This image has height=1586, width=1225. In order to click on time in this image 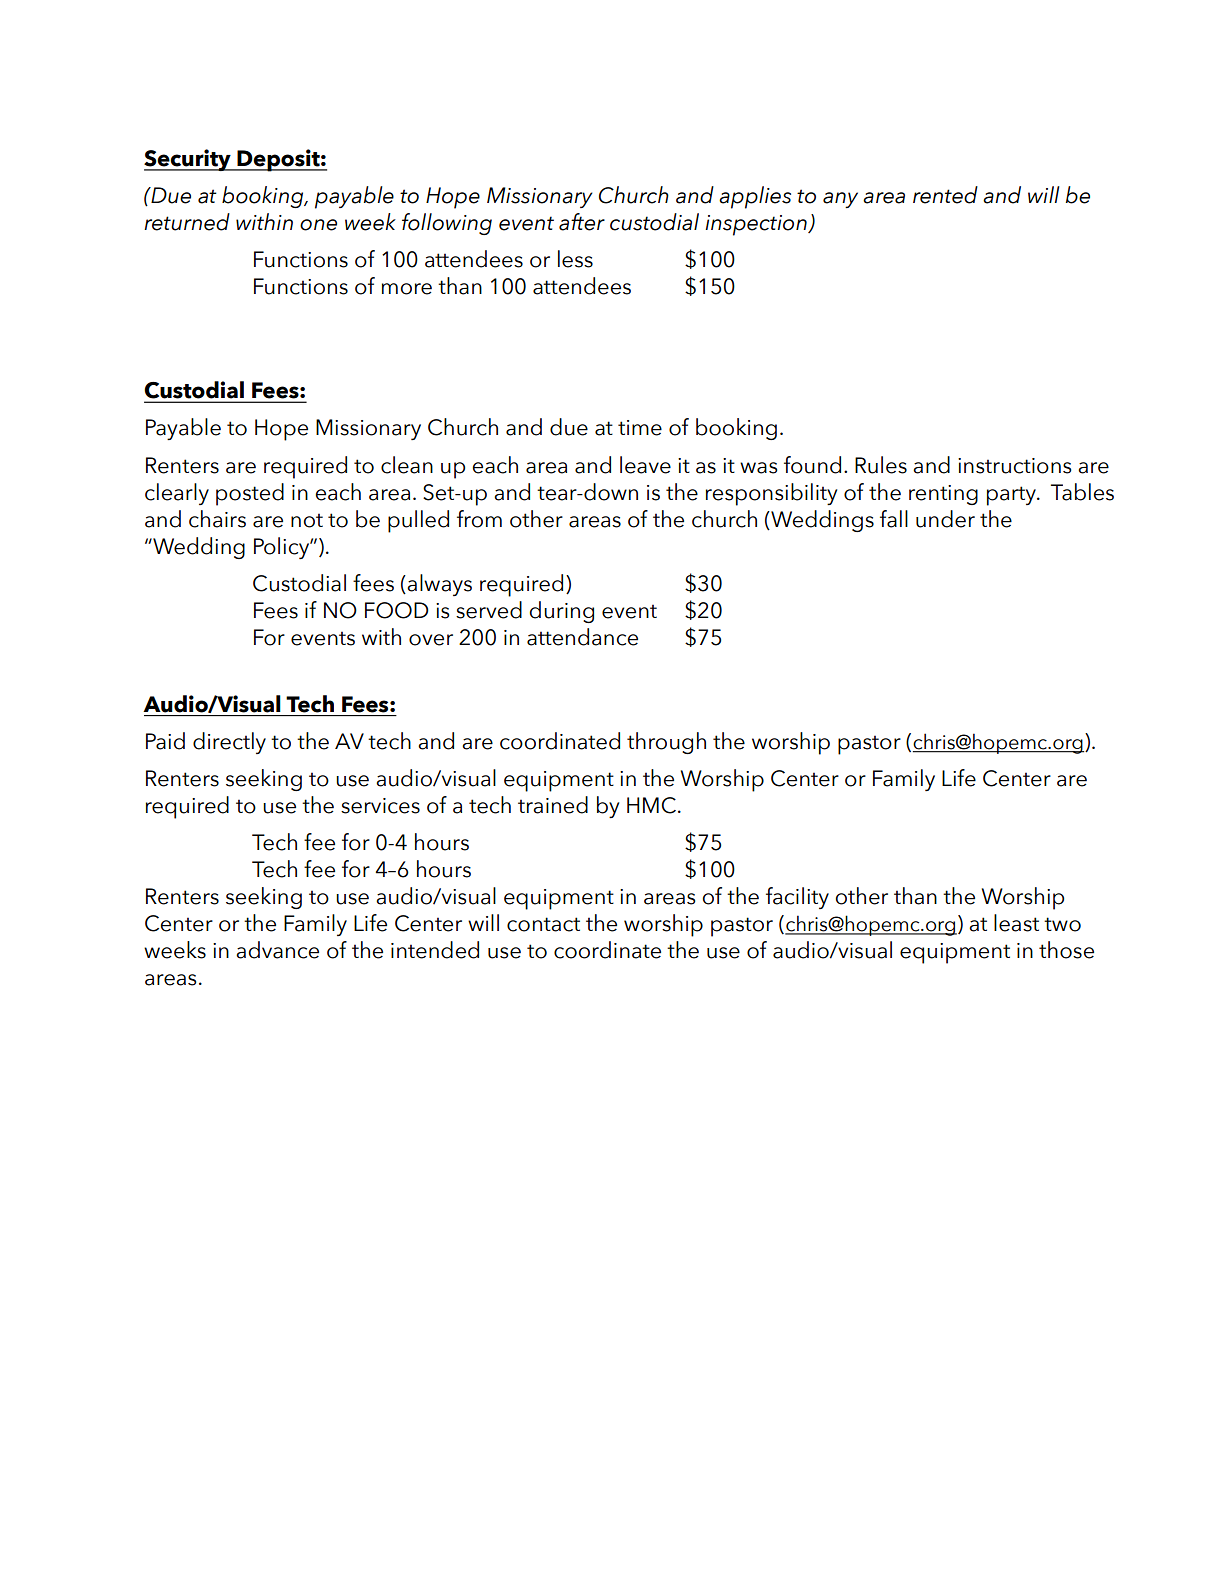, I will do `click(640, 428)`.
